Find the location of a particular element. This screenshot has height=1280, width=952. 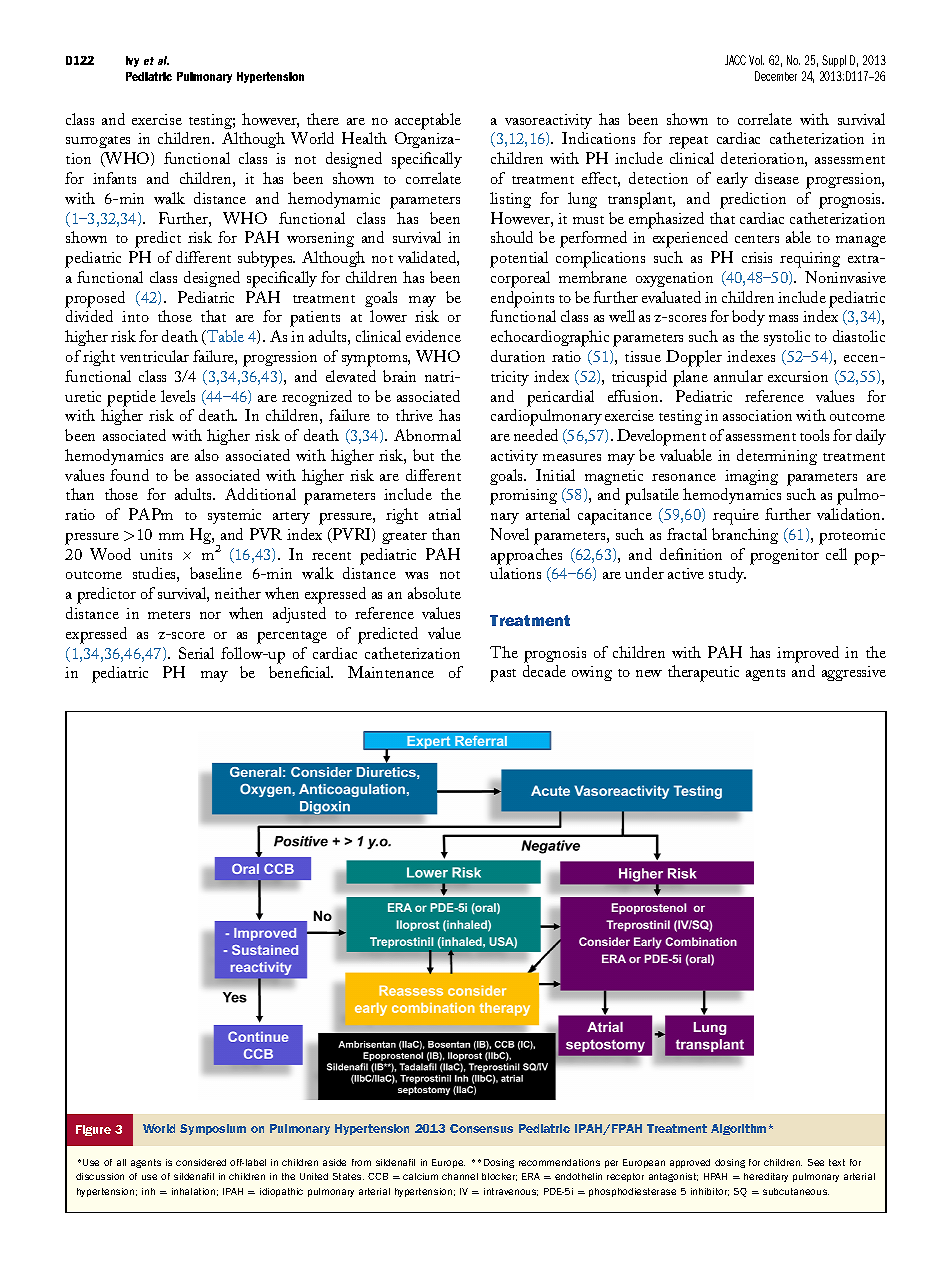

past is located at coordinates (503, 675).
